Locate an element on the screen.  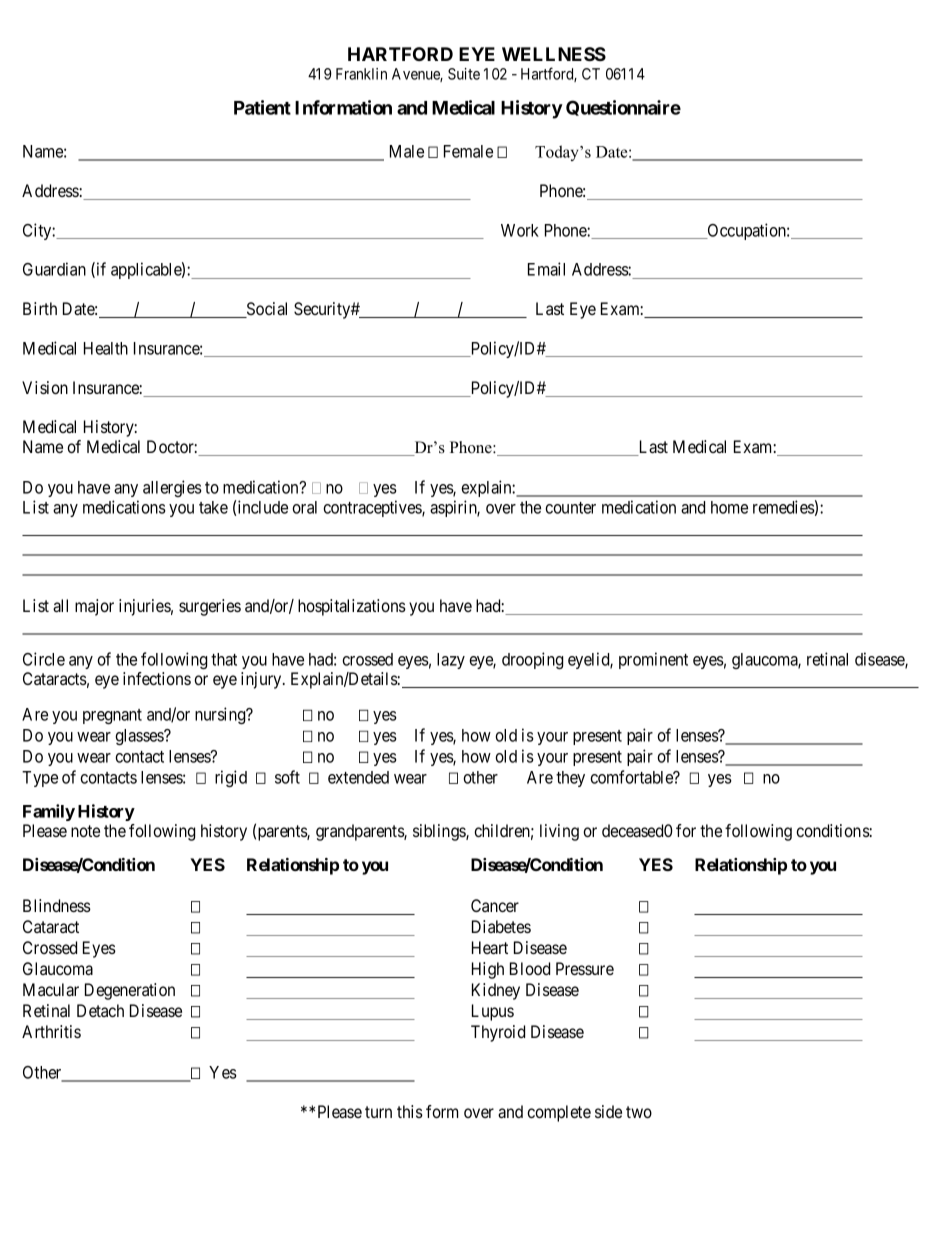
Questionnaire is located at coordinates (623, 108).
